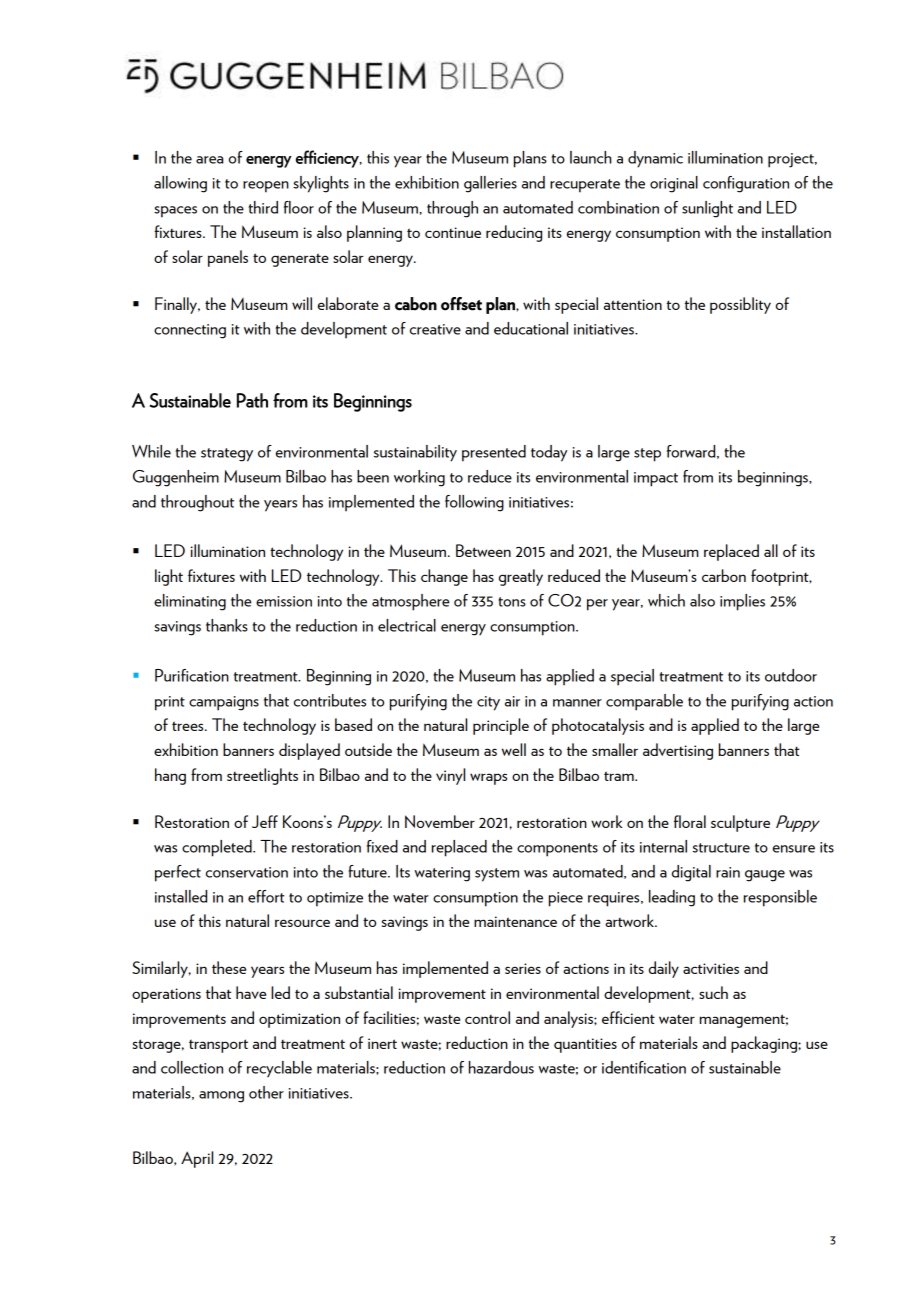  I want to click on city, so click(488, 703).
